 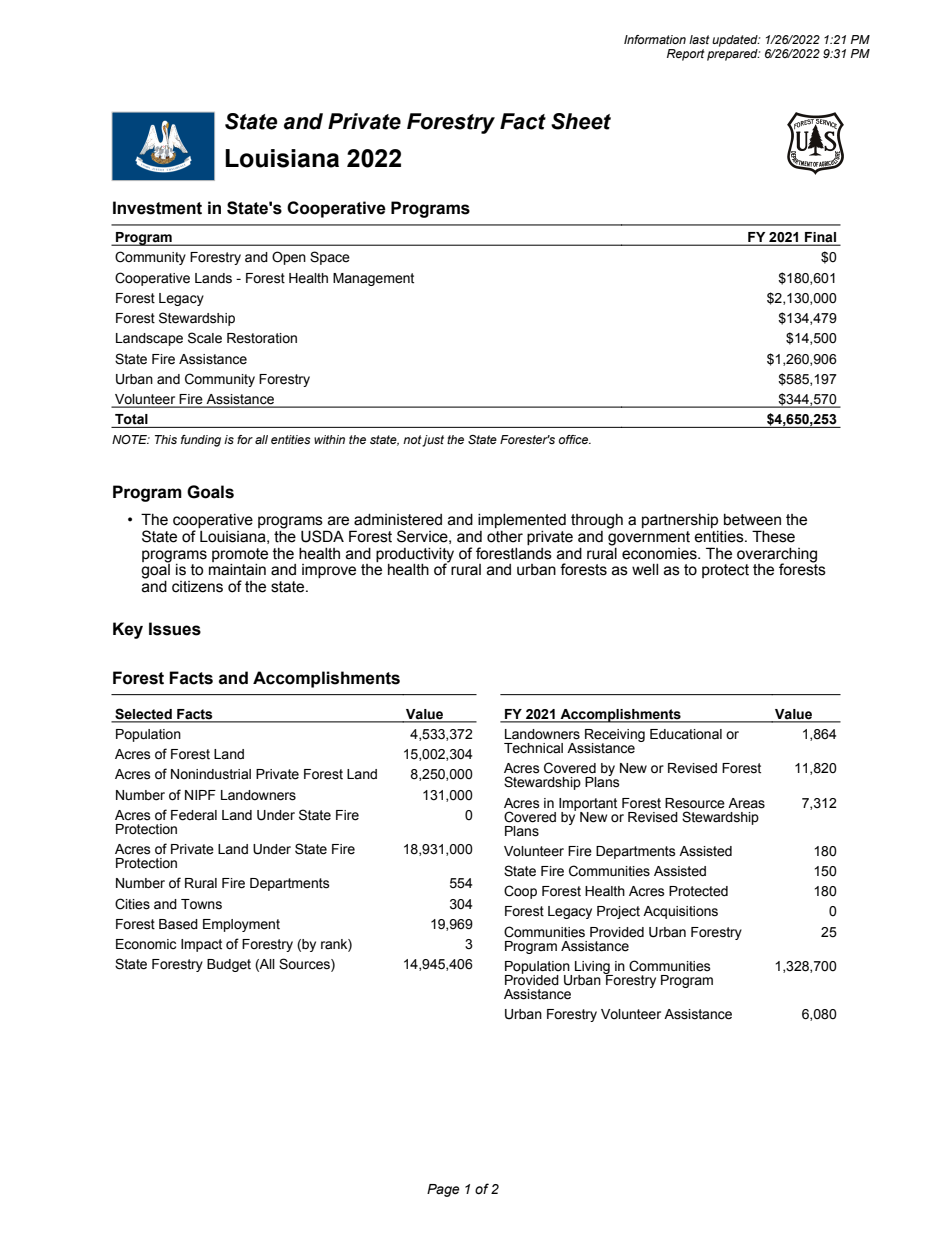 I want to click on Sheet, so click(x=581, y=121).
